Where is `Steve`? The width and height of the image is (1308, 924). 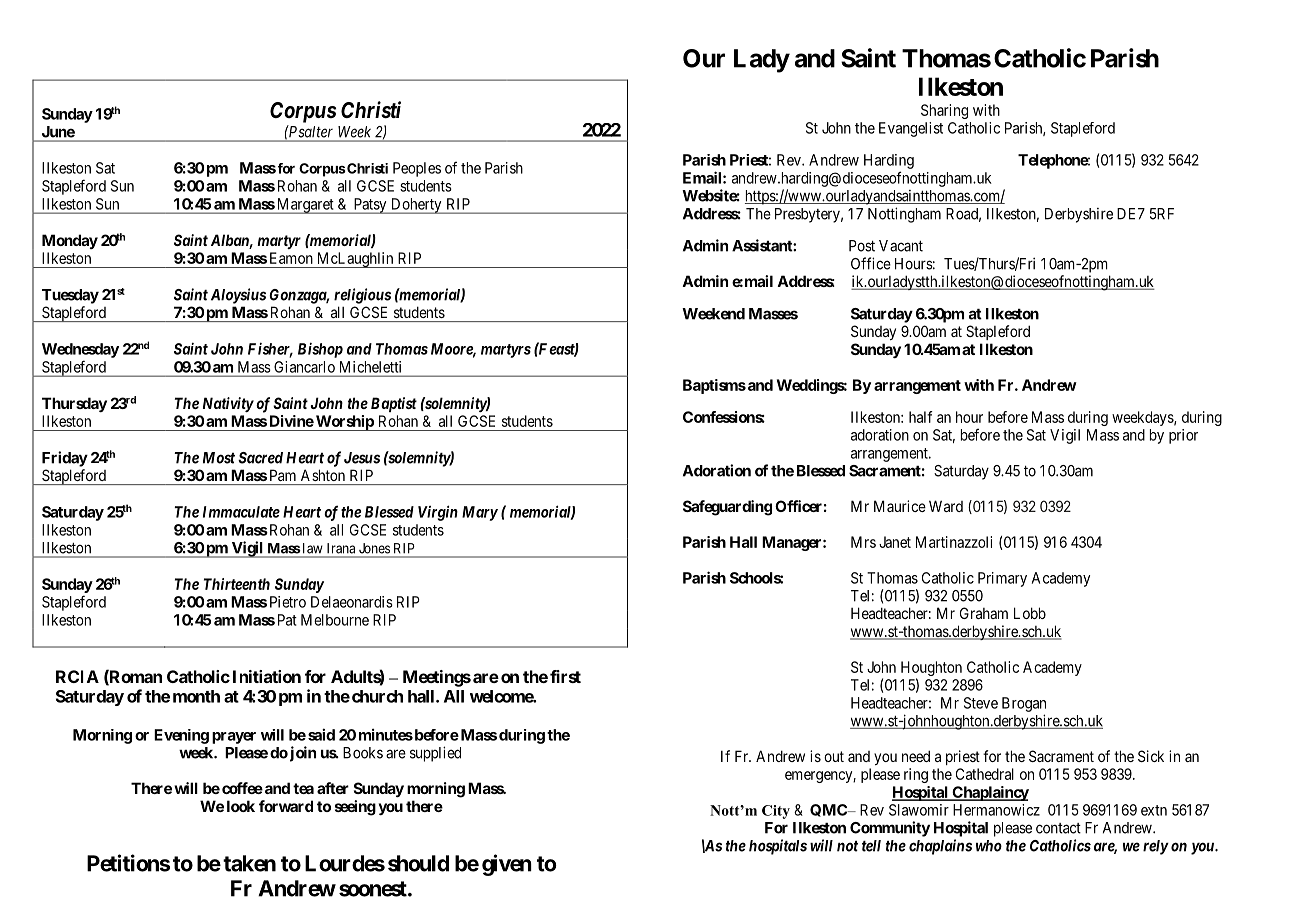 Steve is located at coordinates (981, 703).
